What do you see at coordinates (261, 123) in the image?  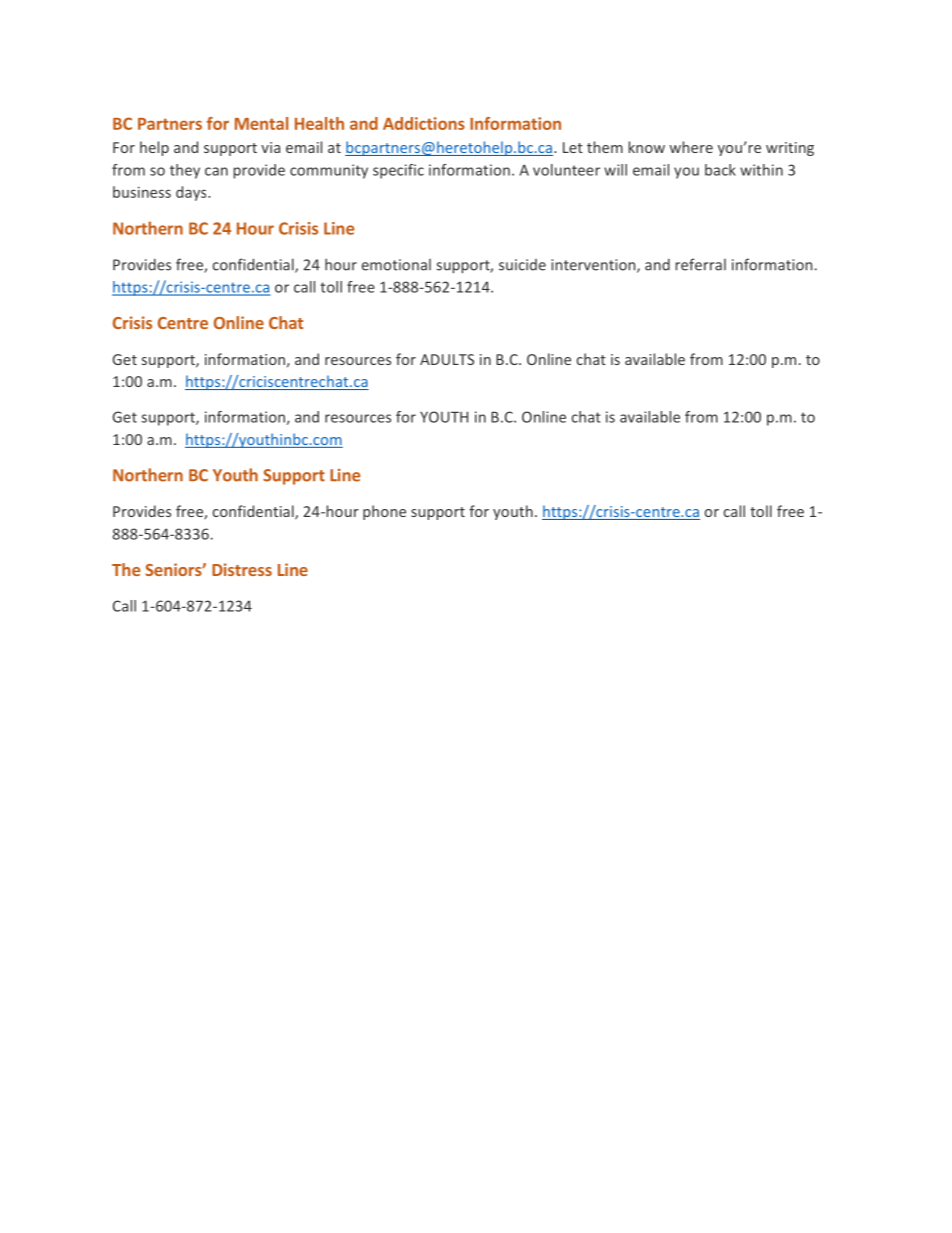 I see `Mental` at bounding box center [261, 123].
